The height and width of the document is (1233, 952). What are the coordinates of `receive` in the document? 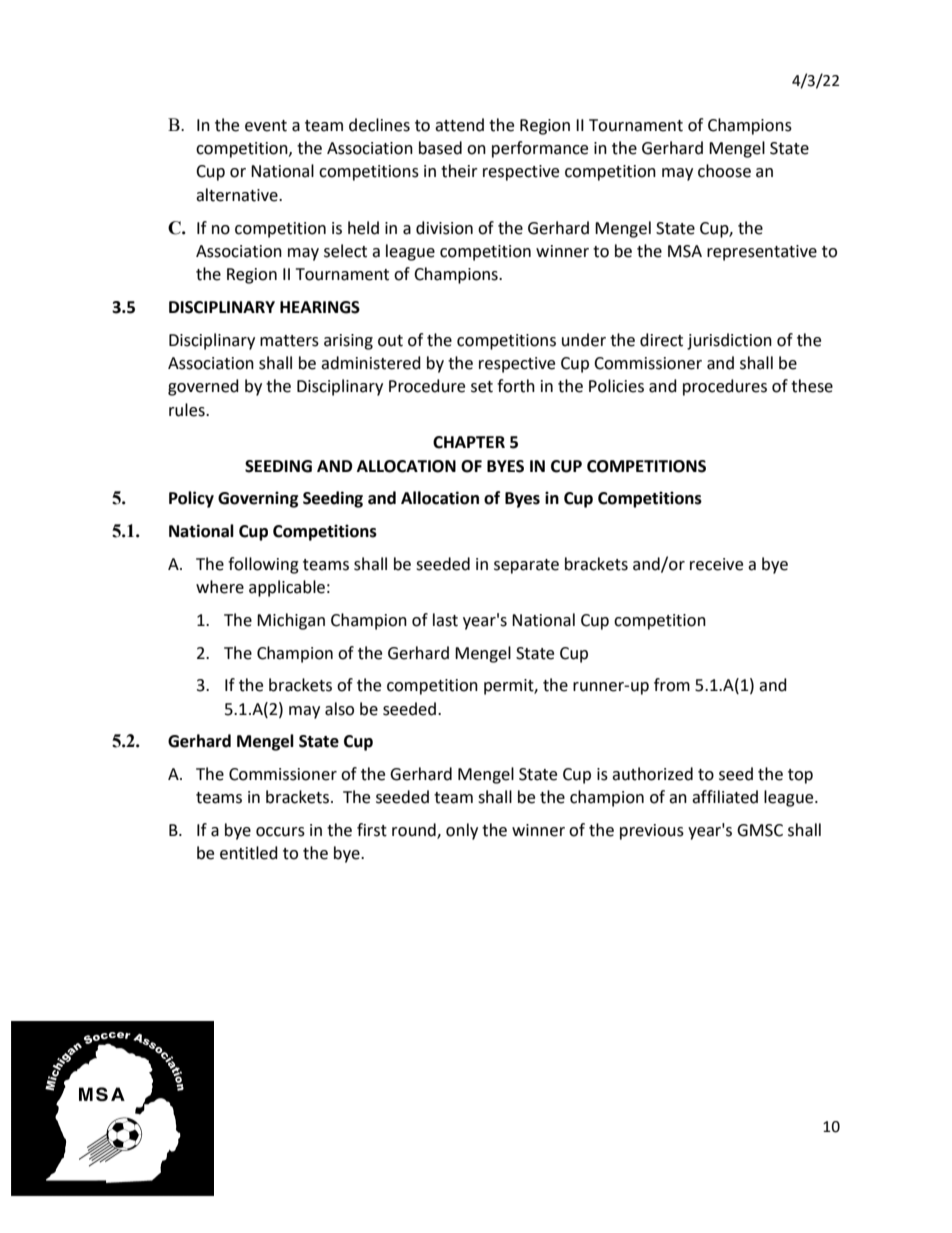 It's located at (716, 564).
